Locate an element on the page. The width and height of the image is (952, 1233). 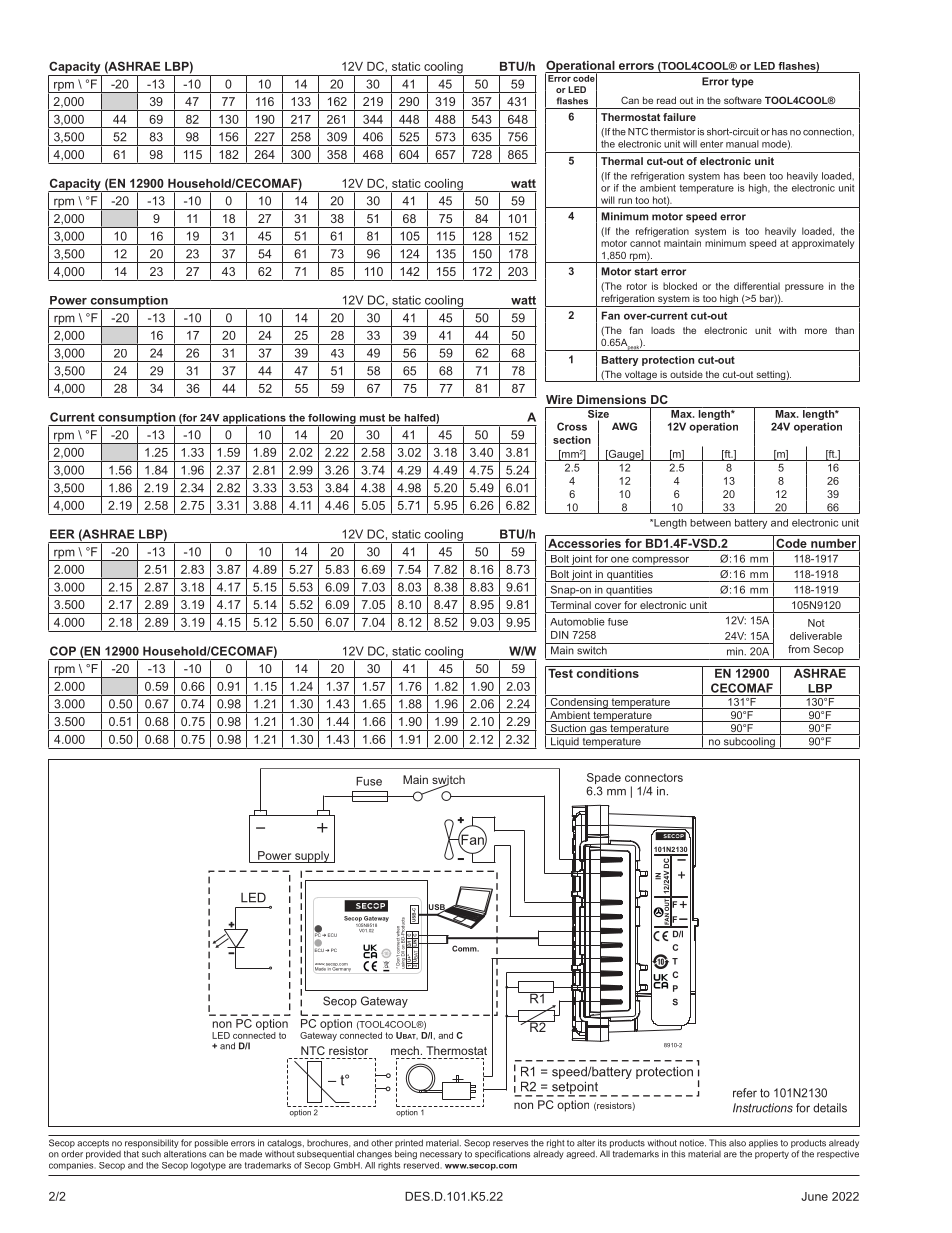
from is located at coordinates (799, 649).
